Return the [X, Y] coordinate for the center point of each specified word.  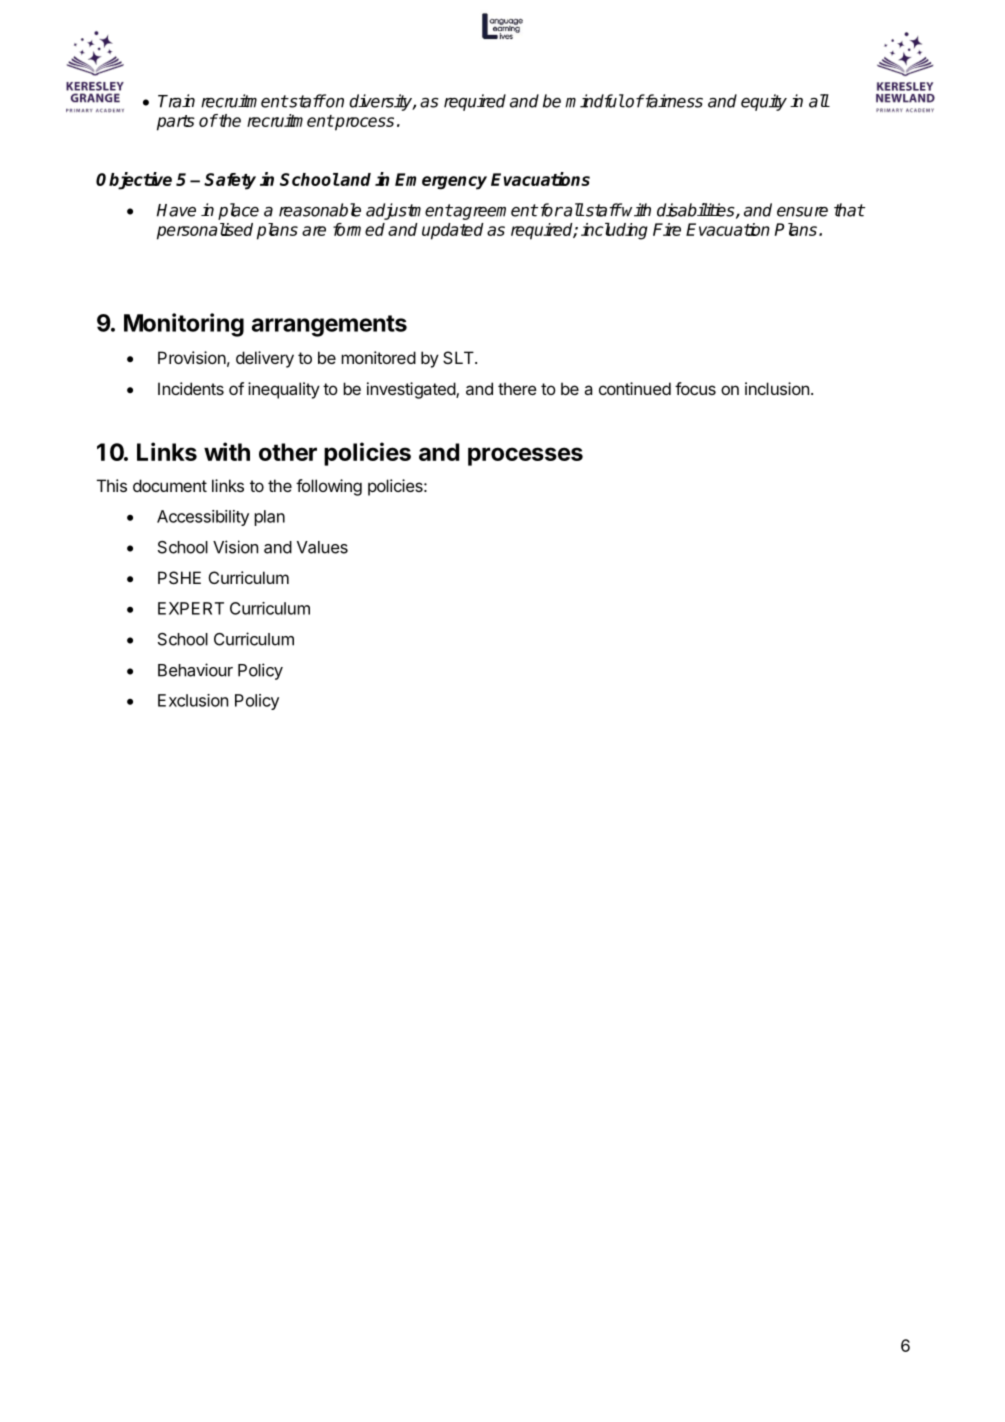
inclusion [777, 388]
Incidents [191, 388]
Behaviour [195, 670]
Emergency [441, 181]
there [517, 388]
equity [764, 102]
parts [176, 123]
